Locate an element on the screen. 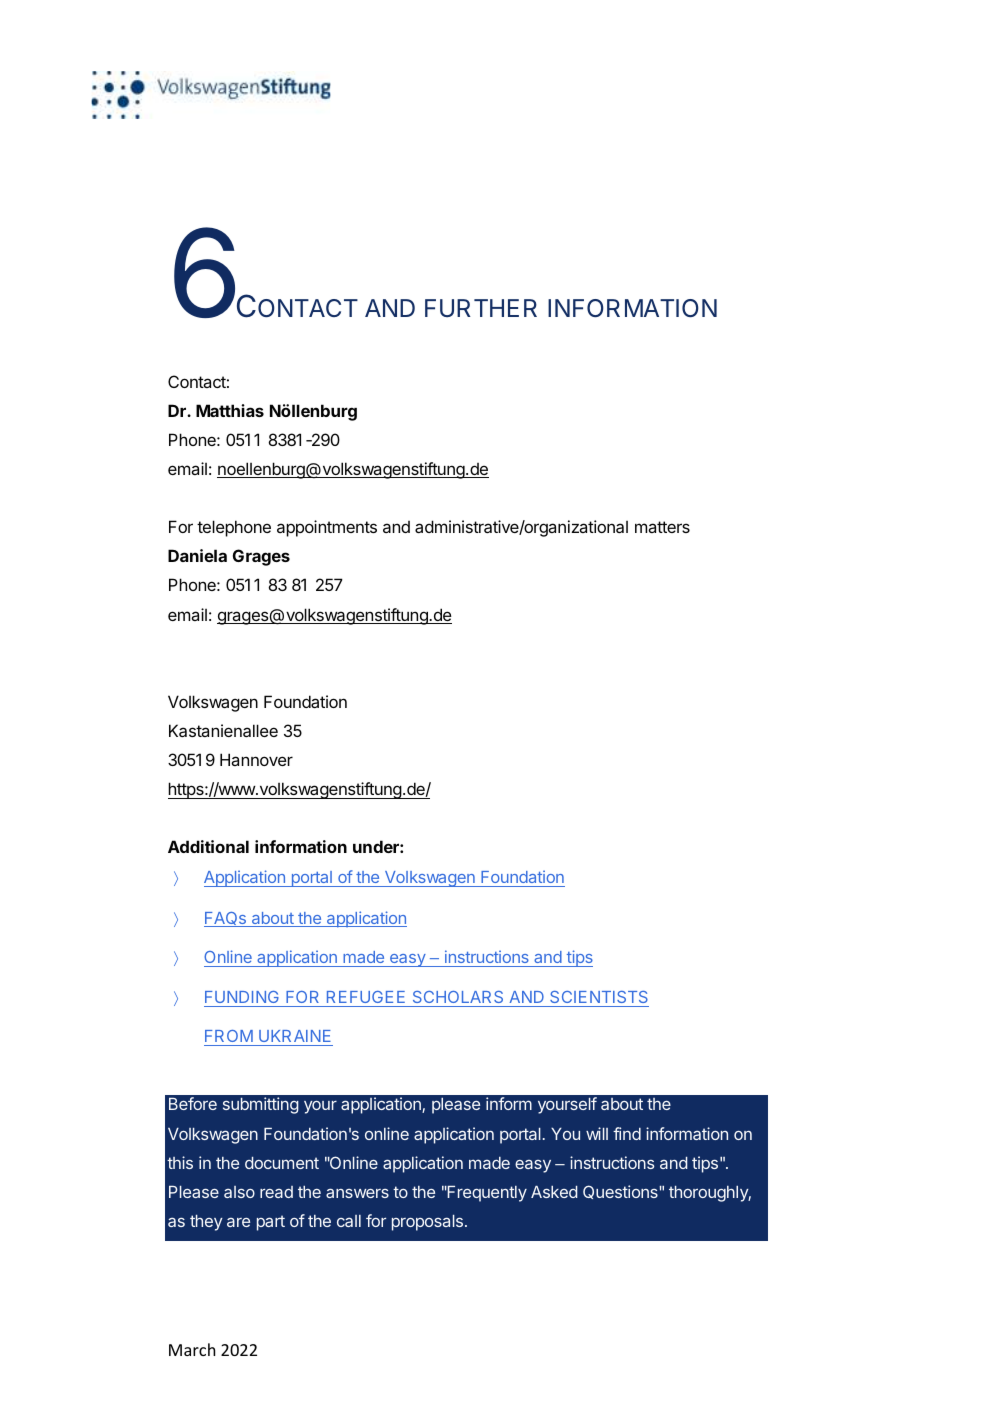 The height and width of the screenshot is (1421, 1005). Additional is located at coordinates (208, 846).
